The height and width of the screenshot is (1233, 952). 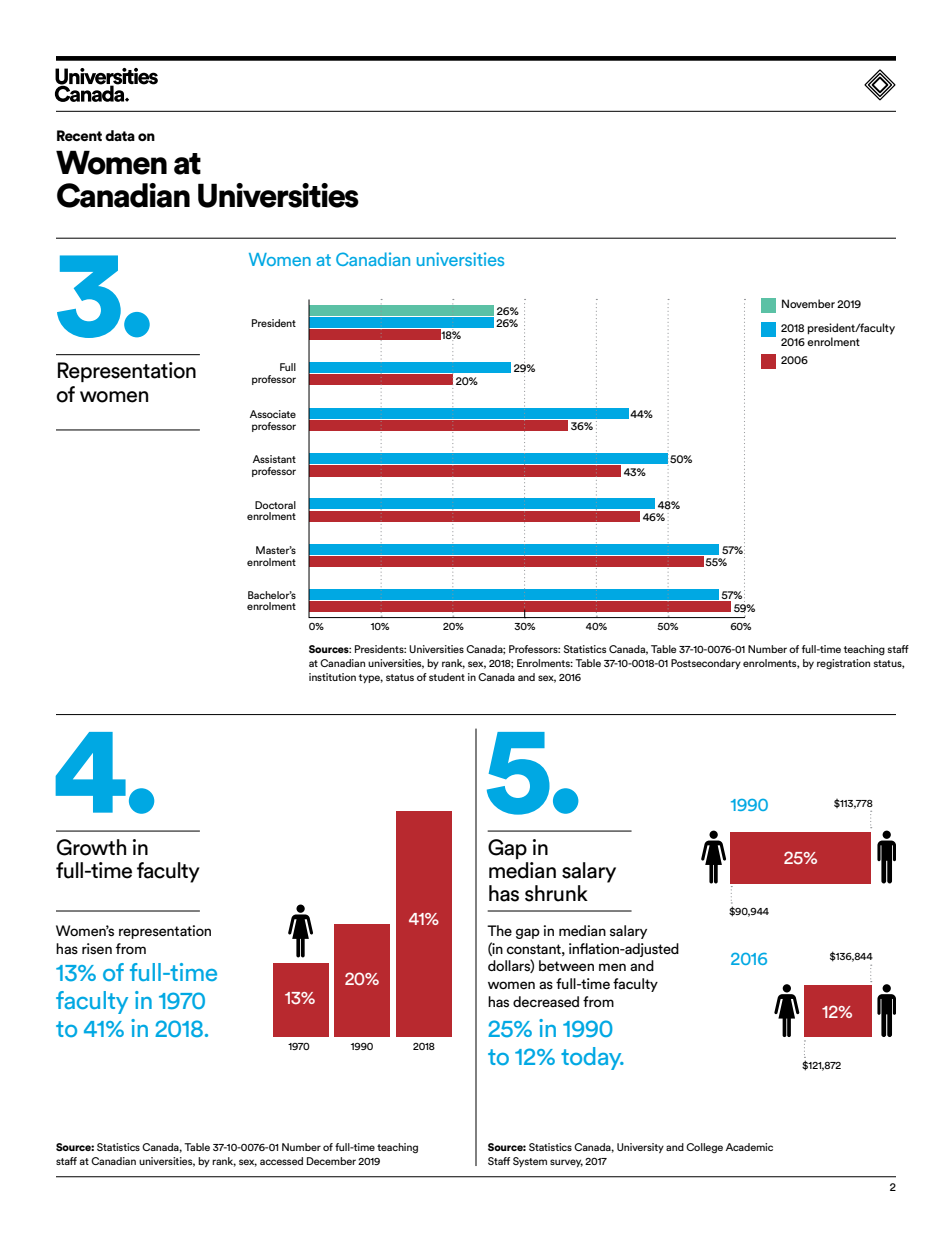 I want to click on System, so click(x=530, y=1162).
